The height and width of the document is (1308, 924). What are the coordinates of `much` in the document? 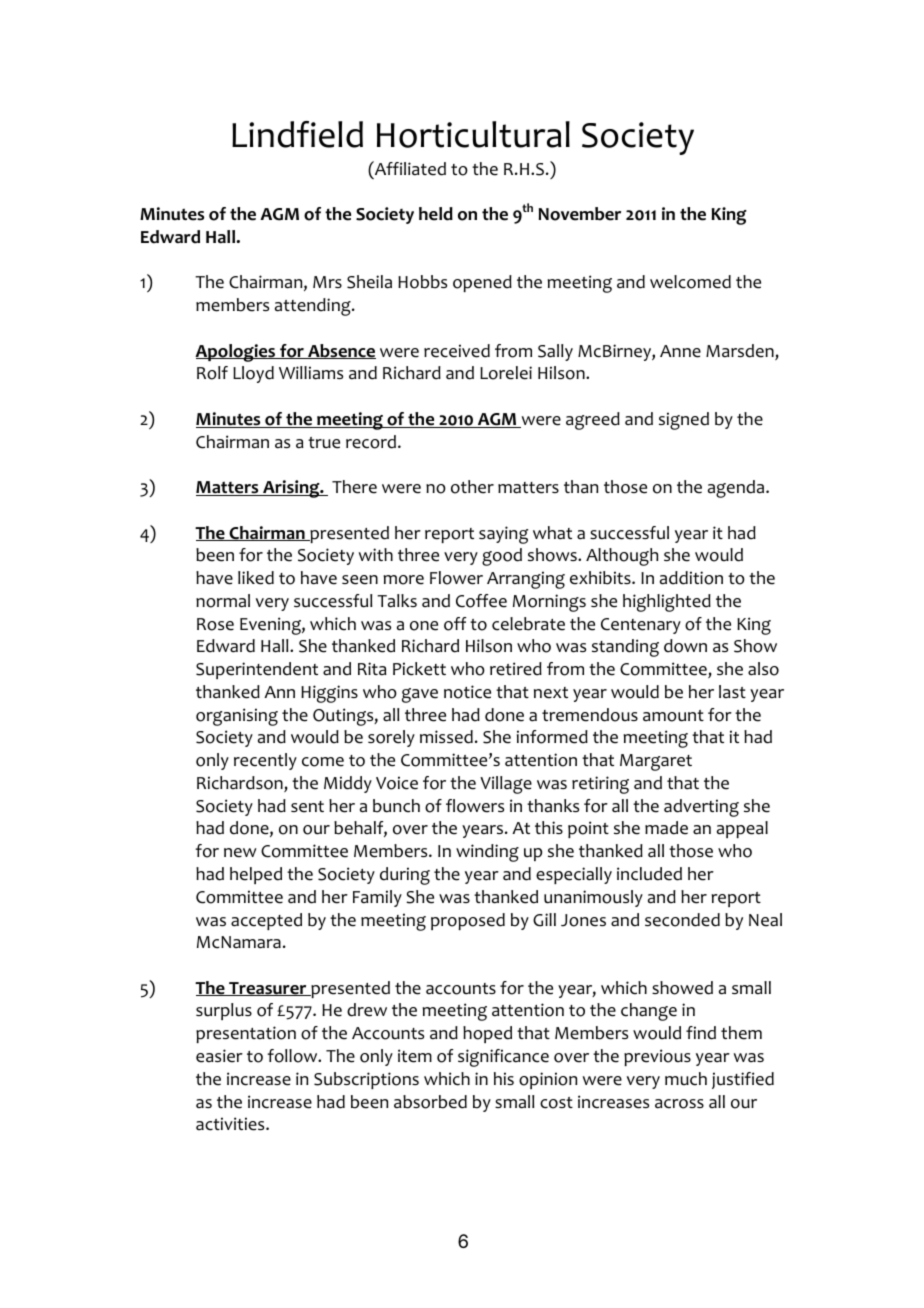 It's located at (686, 1079).
